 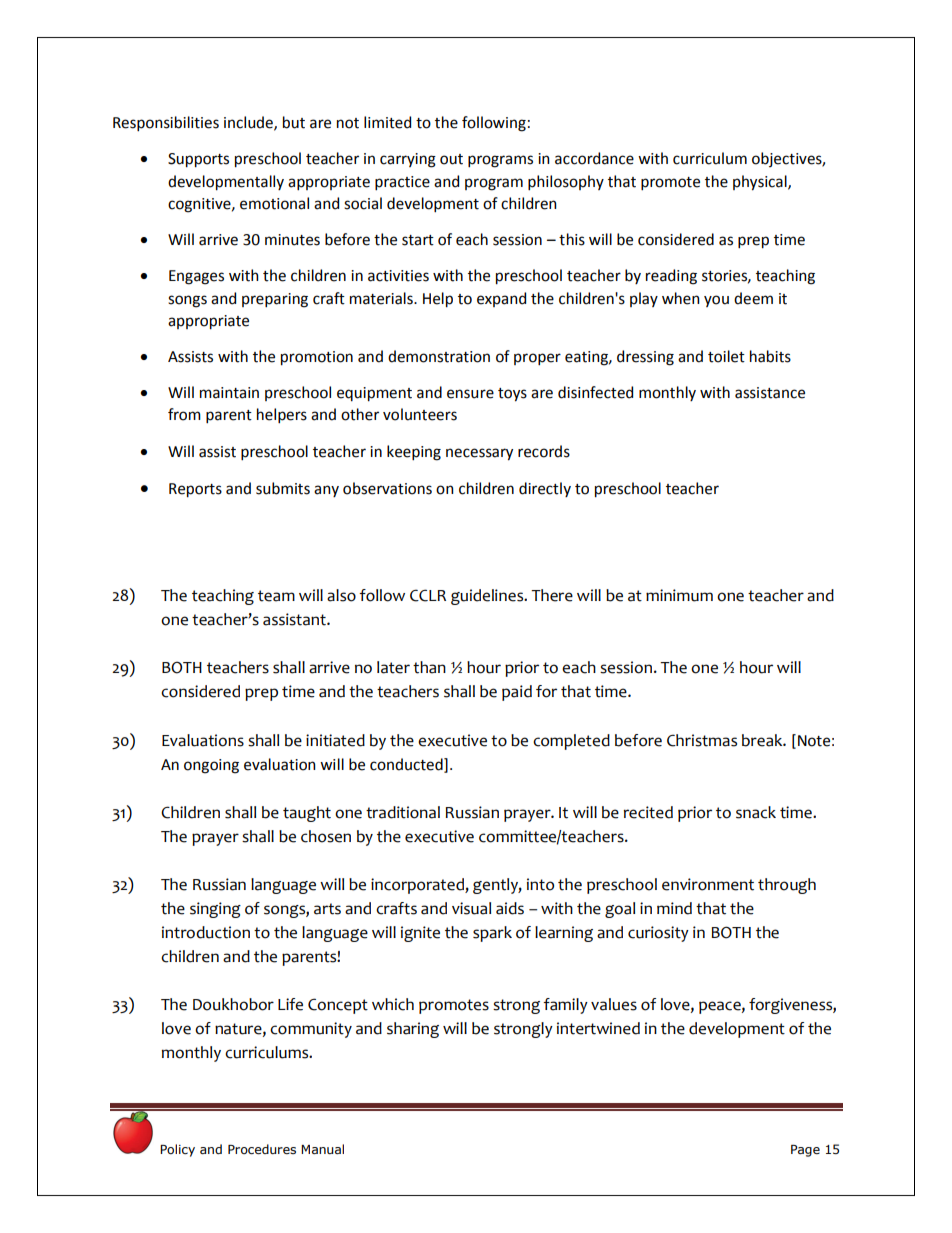 I want to click on Page, so click(x=805, y=1151).
